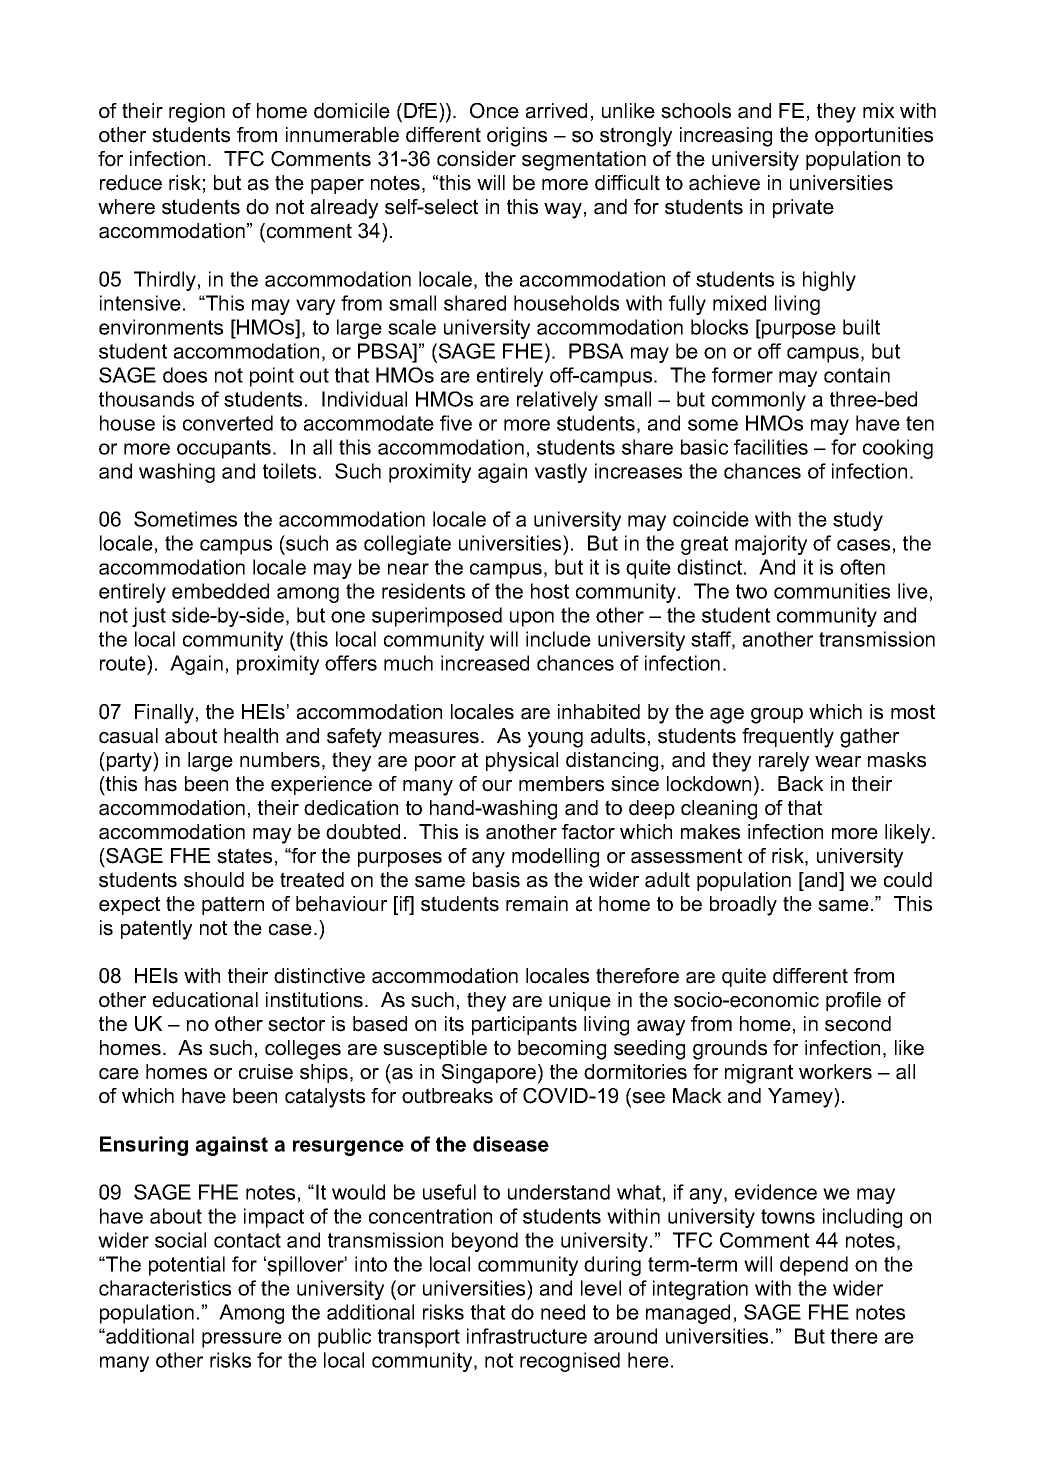  Describe the element at coordinates (561, 473) in the screenshot. I see `vastly` at that location.
